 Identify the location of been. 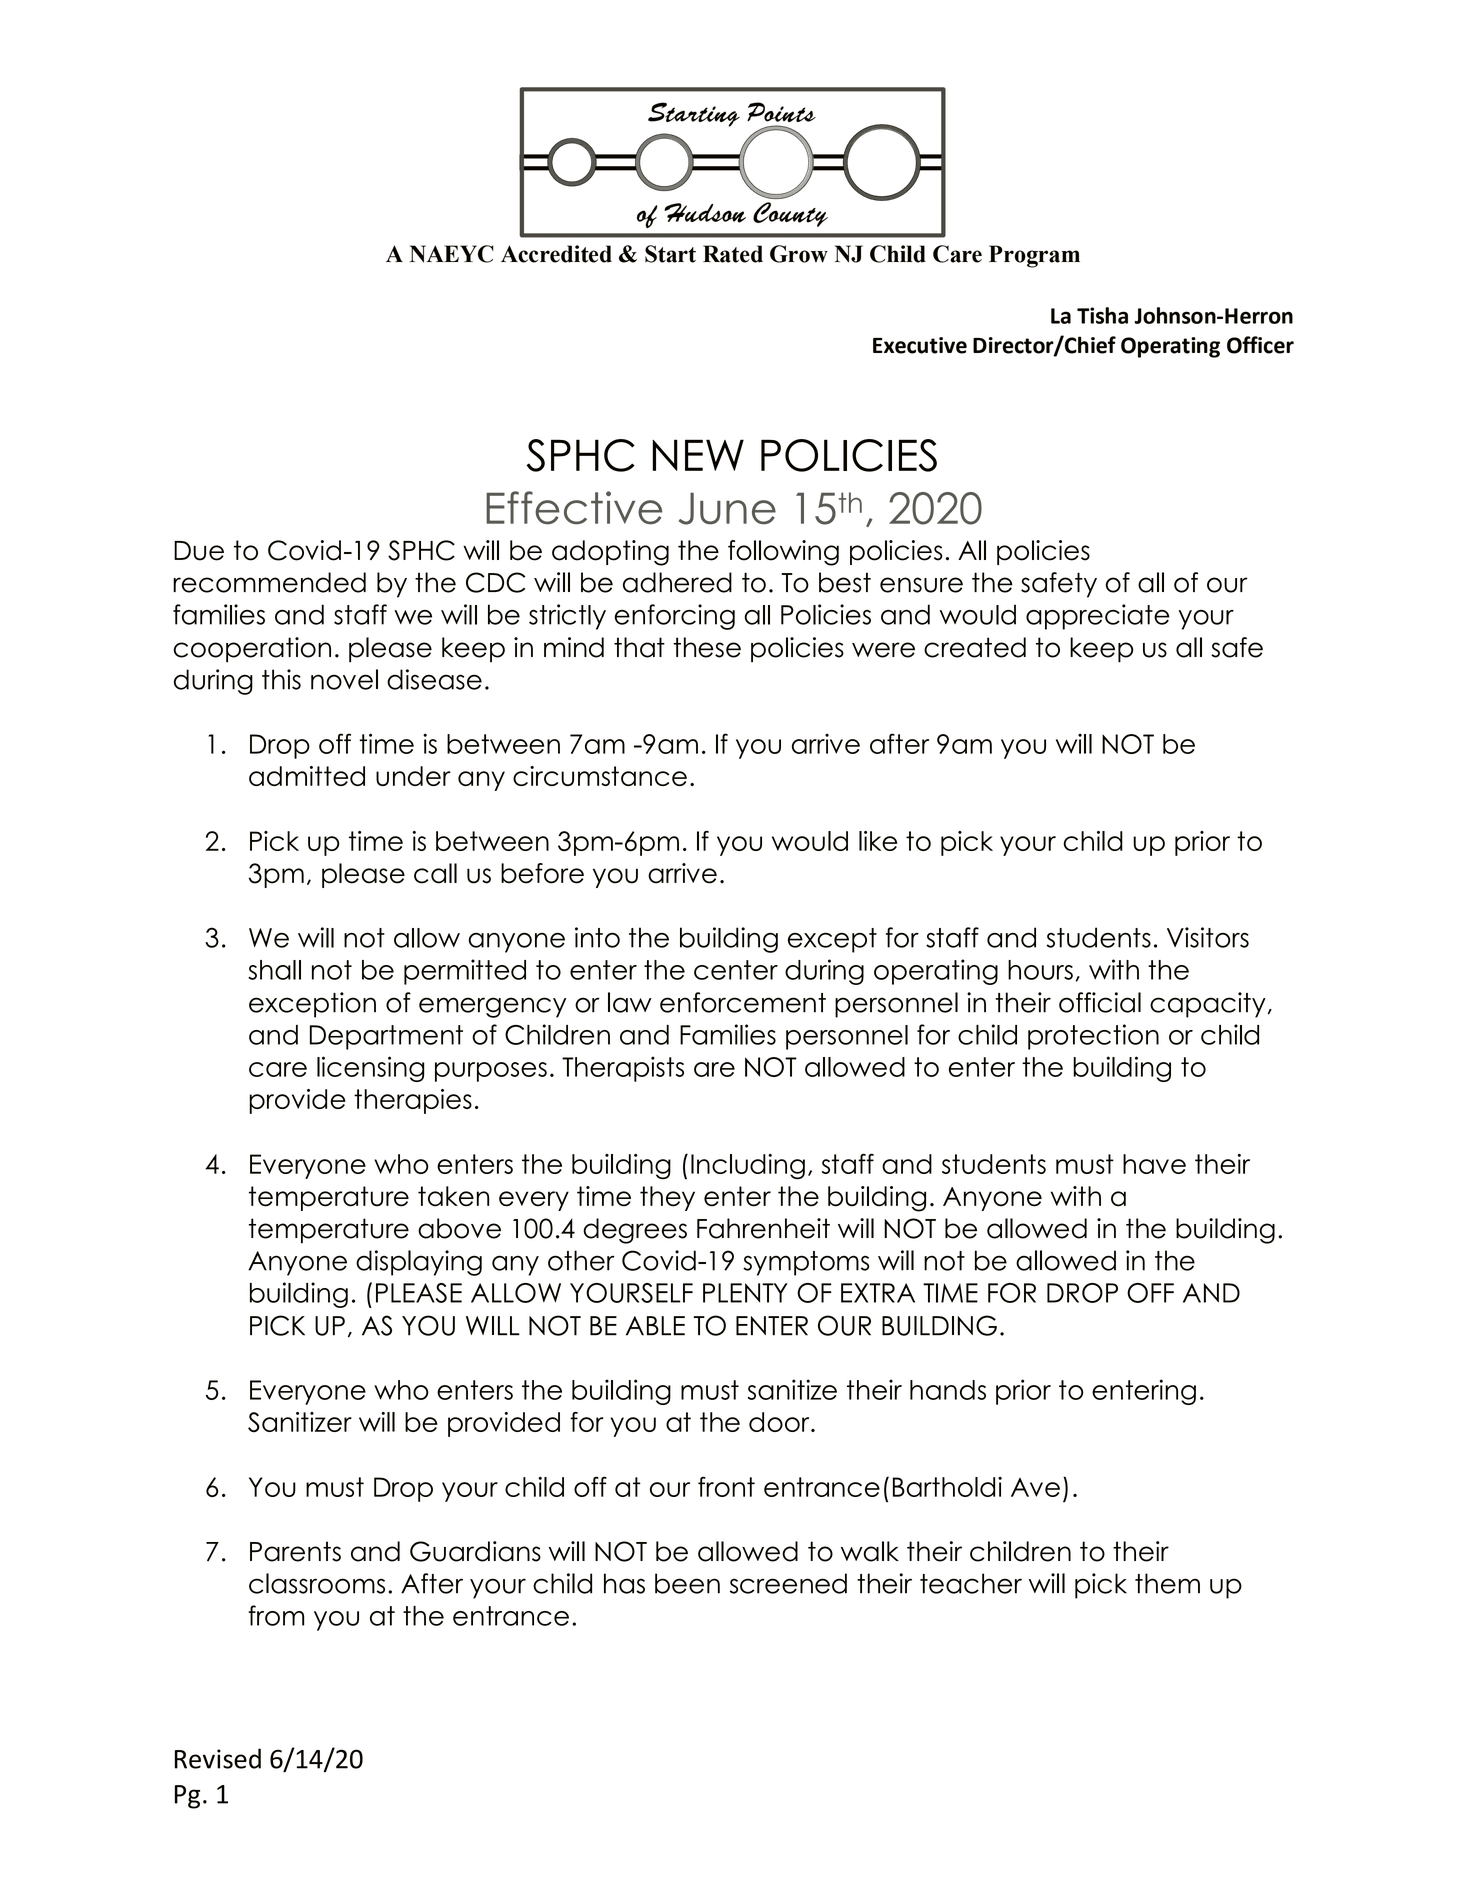
(687, 1583).
